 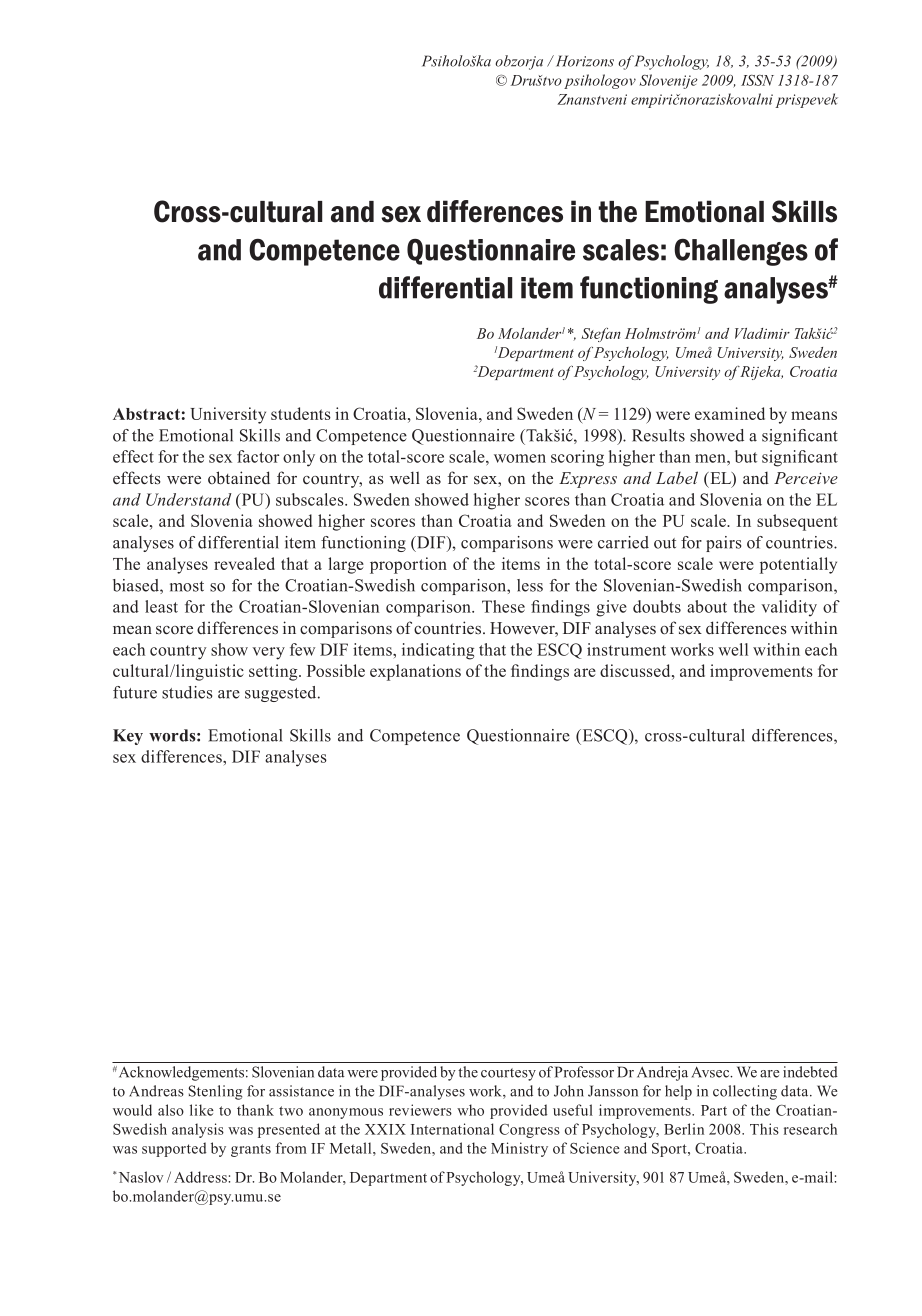 What do you see at coordinates (592, 99) in the document?
I see `Znanstveni` at bounding box center [592, 99].
